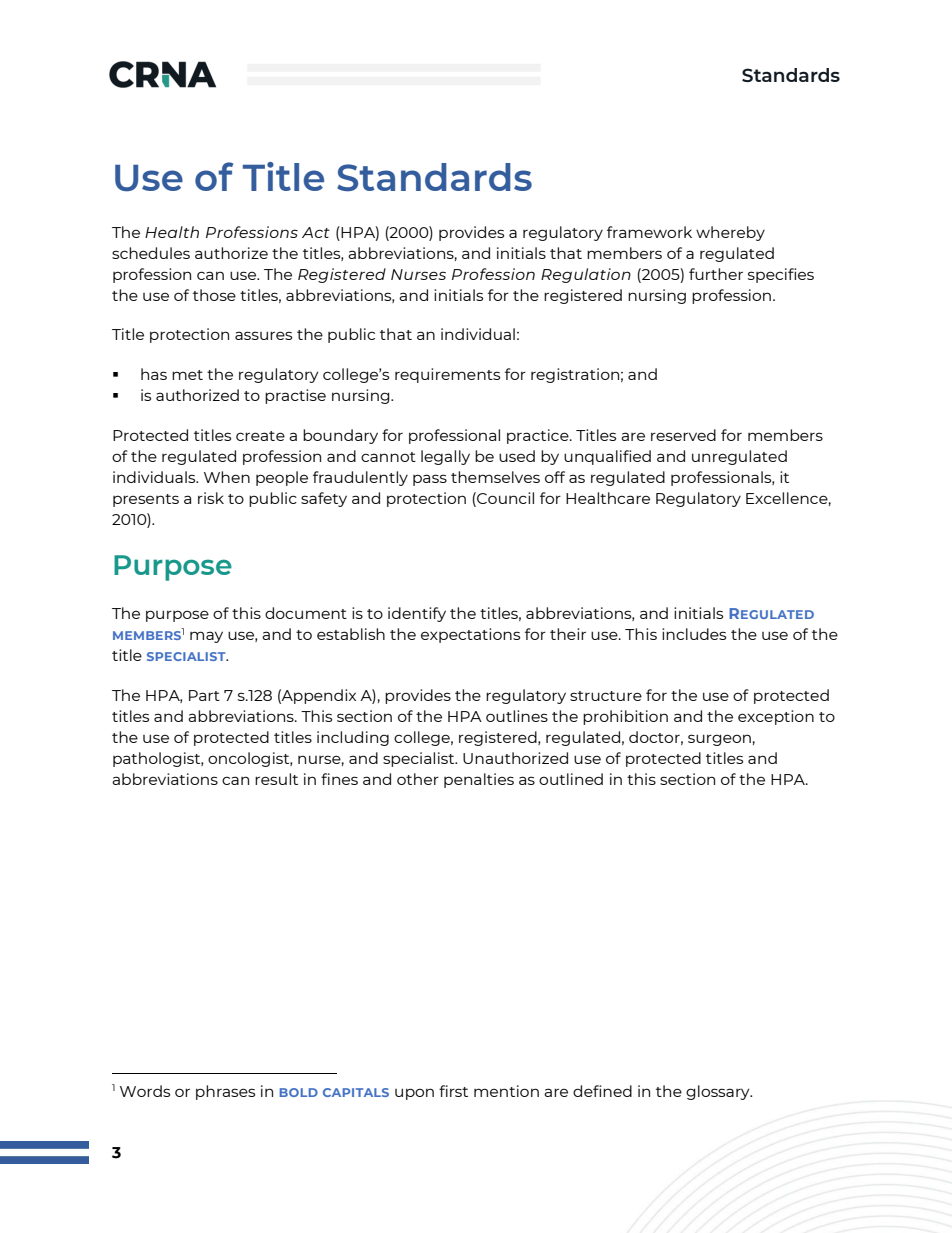  Describe the element at coordinates (586, 275) in the document. I see `Regulation` at that location.
